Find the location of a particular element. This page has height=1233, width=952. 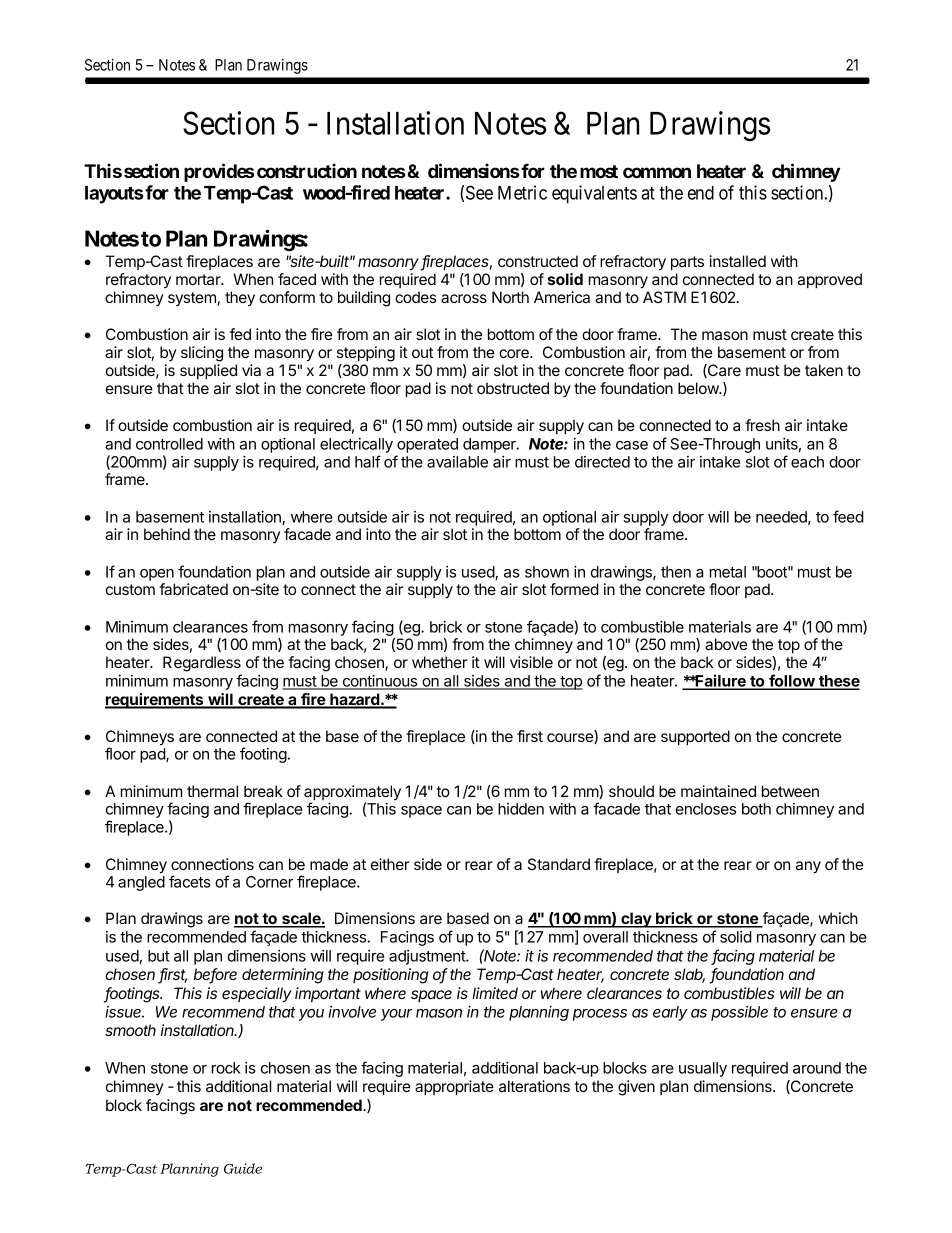

any is located at coordinates (808, 867).
